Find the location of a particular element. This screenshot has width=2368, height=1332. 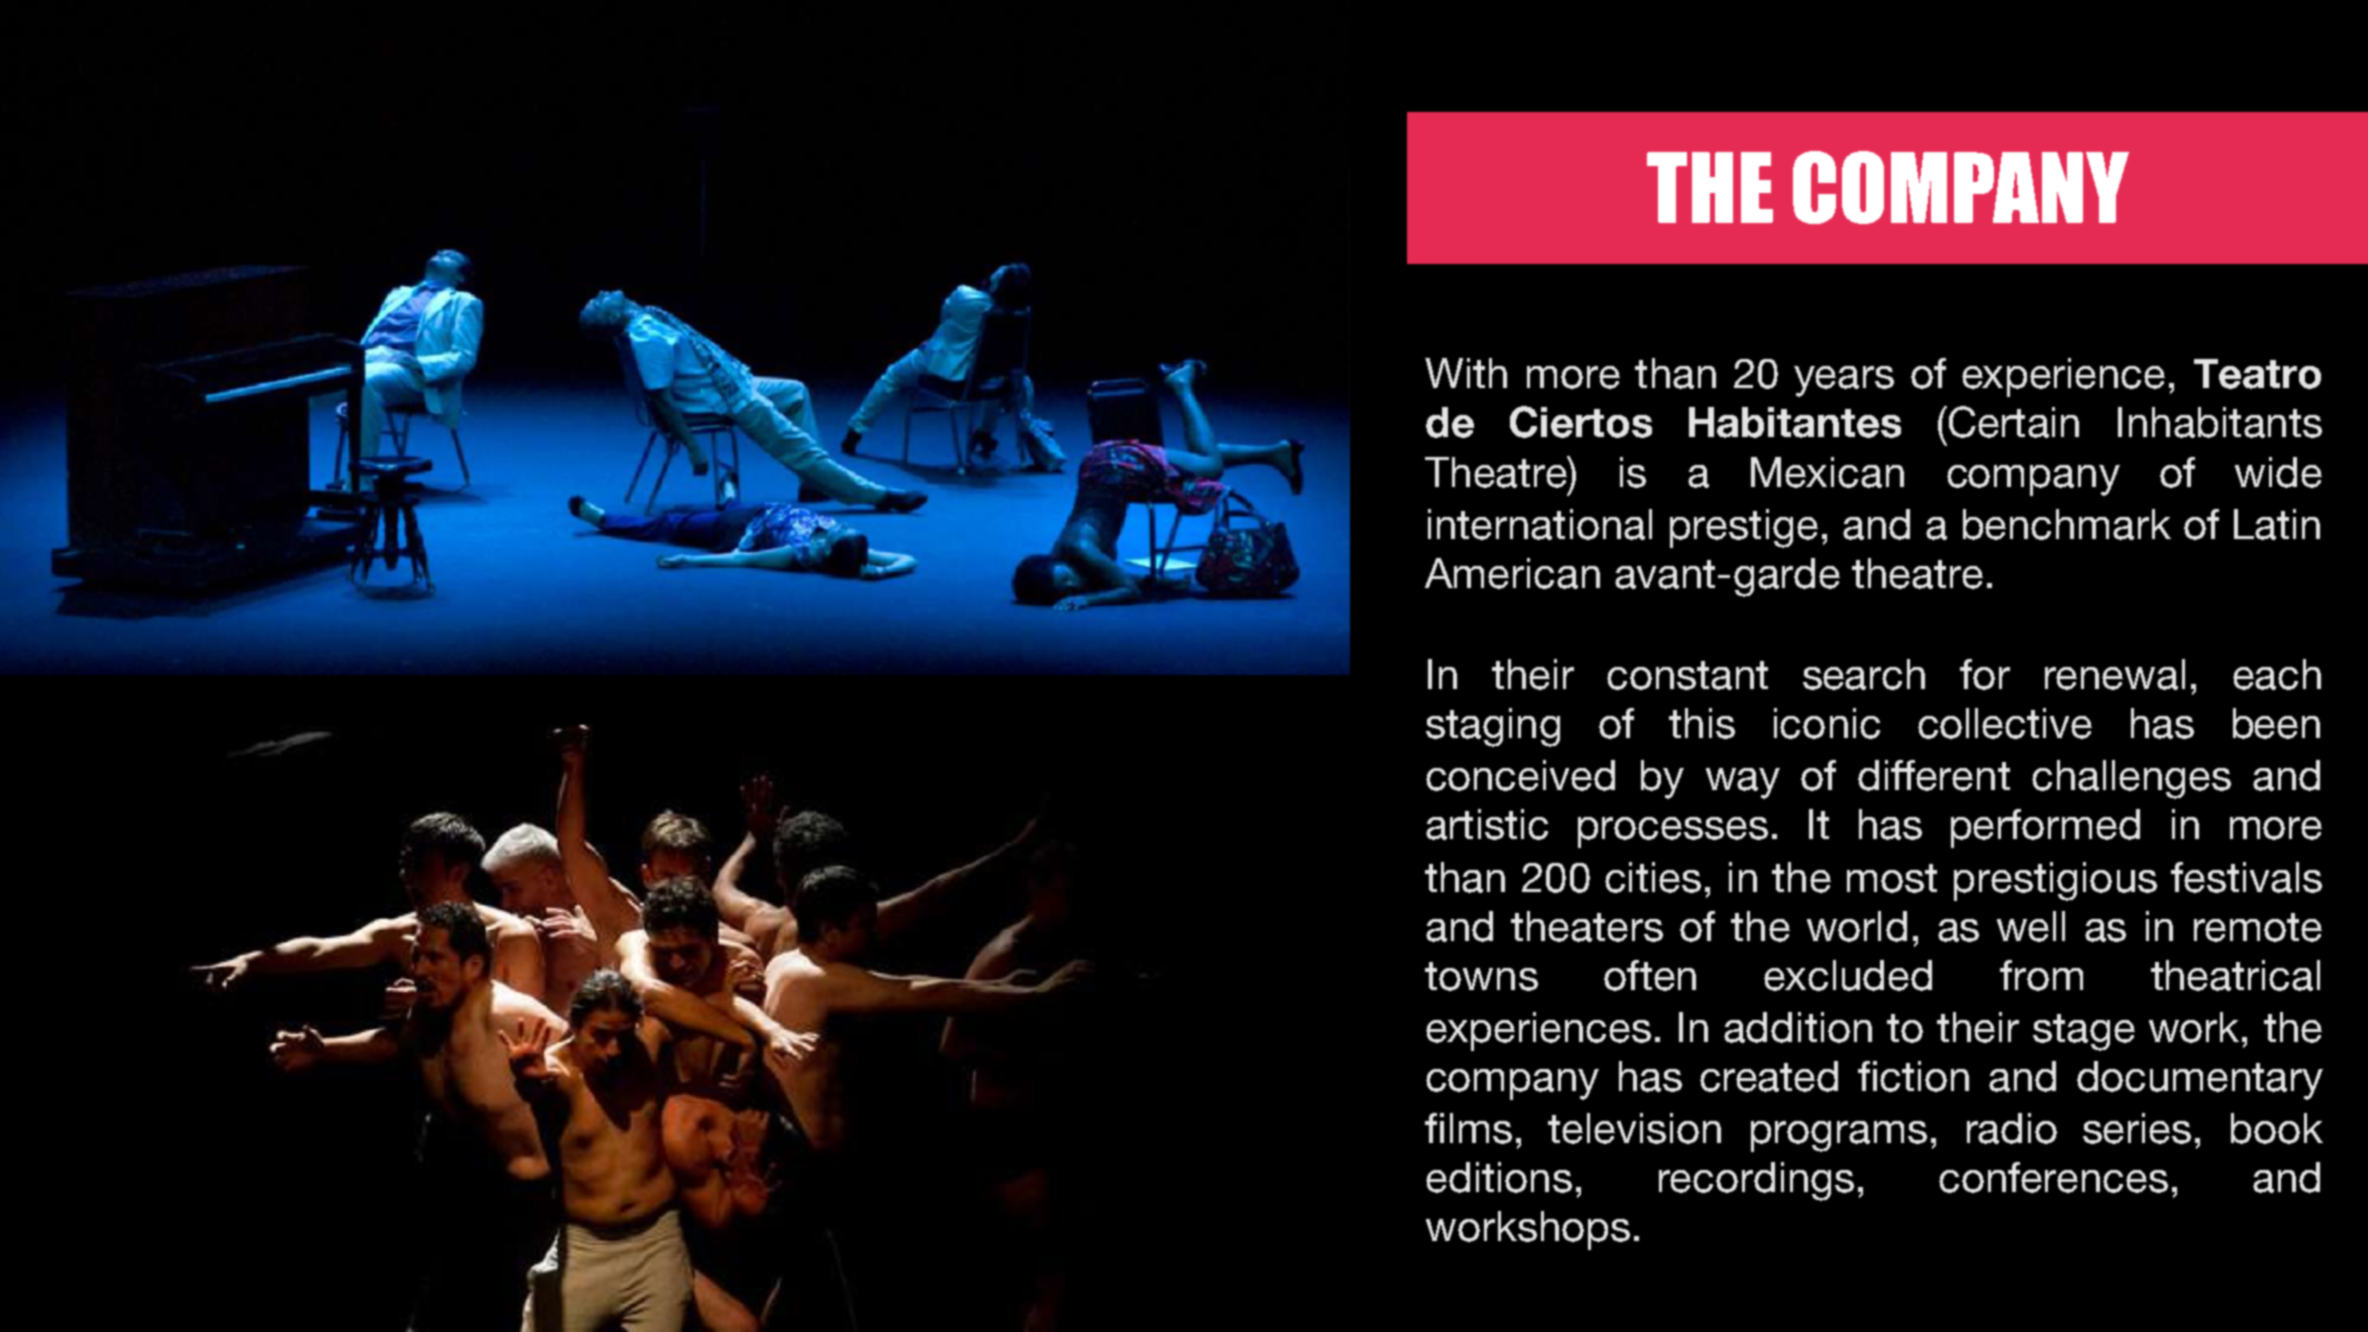

world is located at coordinates (1857, 926).
